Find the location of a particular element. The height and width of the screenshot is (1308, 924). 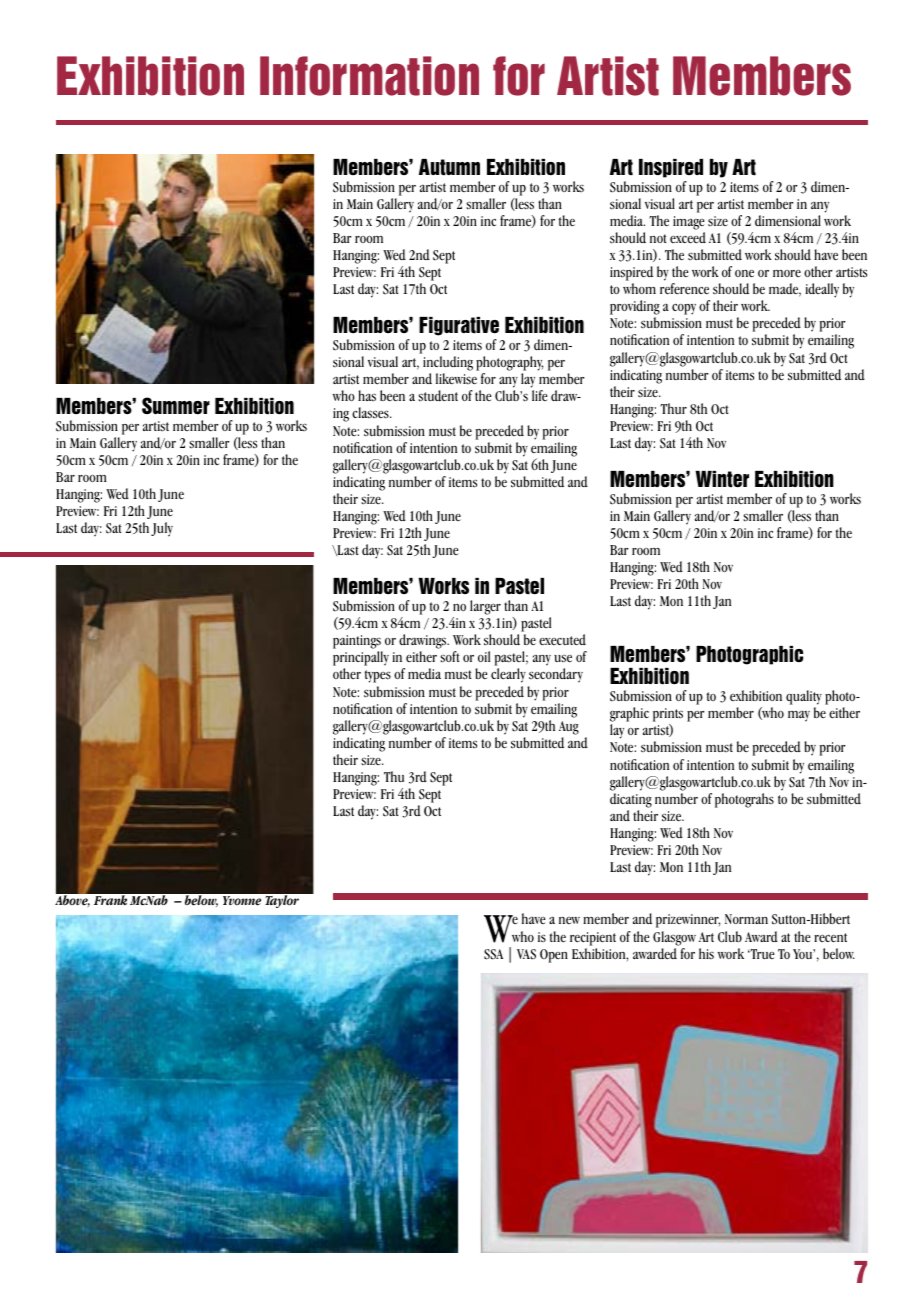

VAS is located at coordinates (526, 954).
